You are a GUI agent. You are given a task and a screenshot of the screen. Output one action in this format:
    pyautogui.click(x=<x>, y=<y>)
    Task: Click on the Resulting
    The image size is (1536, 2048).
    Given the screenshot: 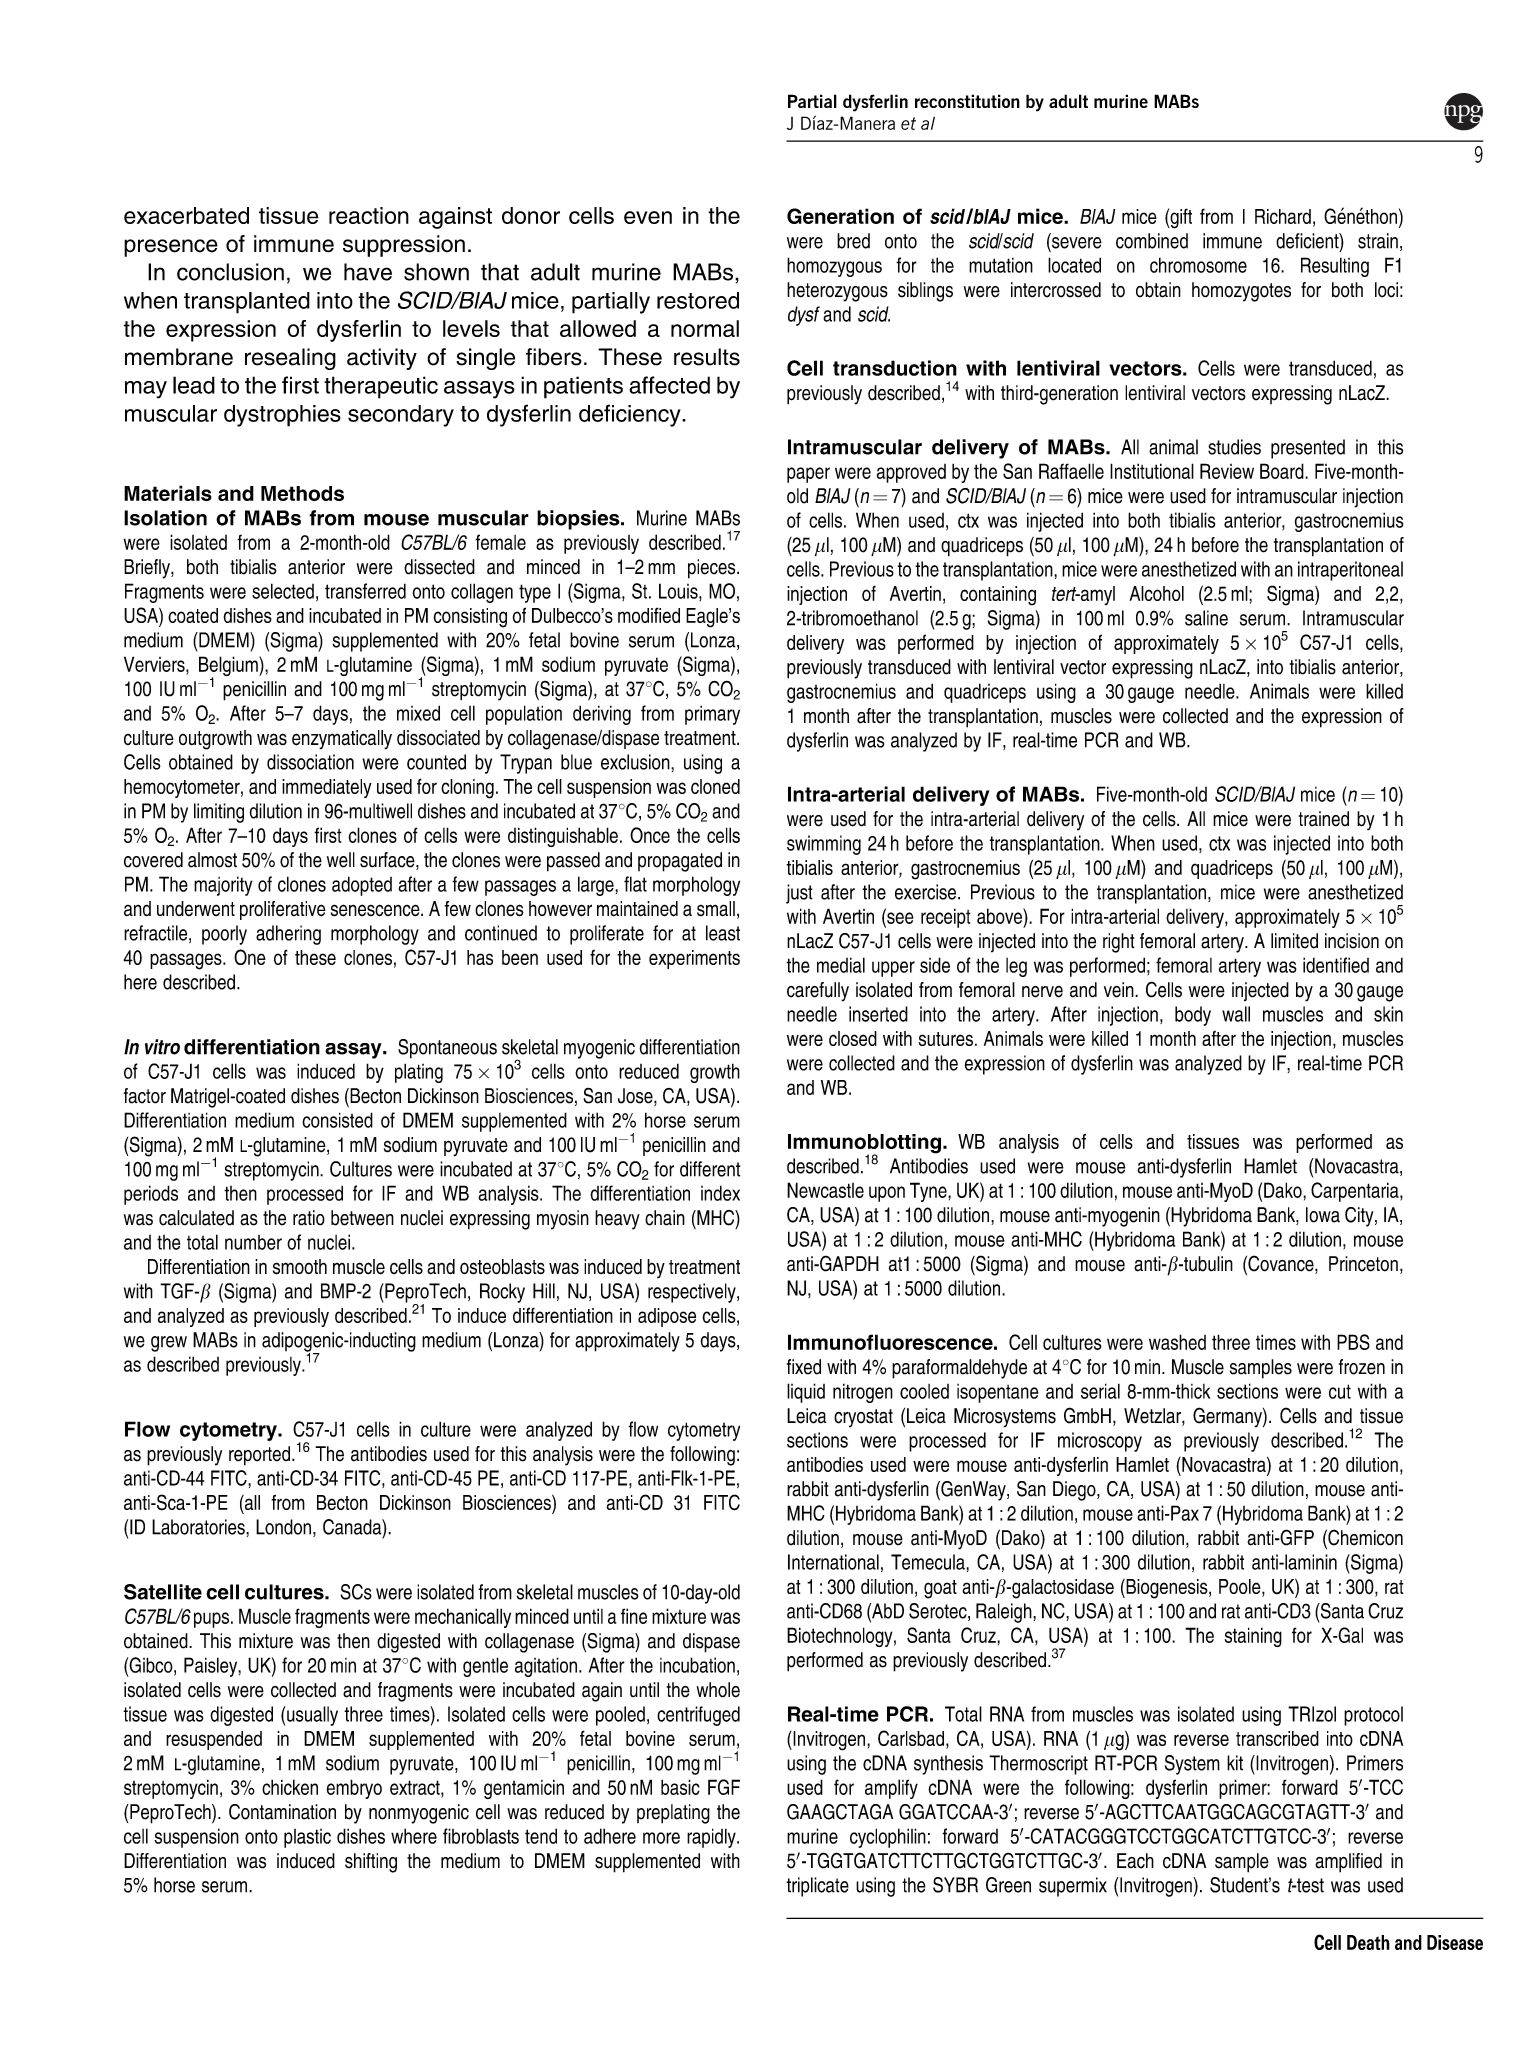 What is the action you would take?
    pyautogui.click(x=1335, y=267)
